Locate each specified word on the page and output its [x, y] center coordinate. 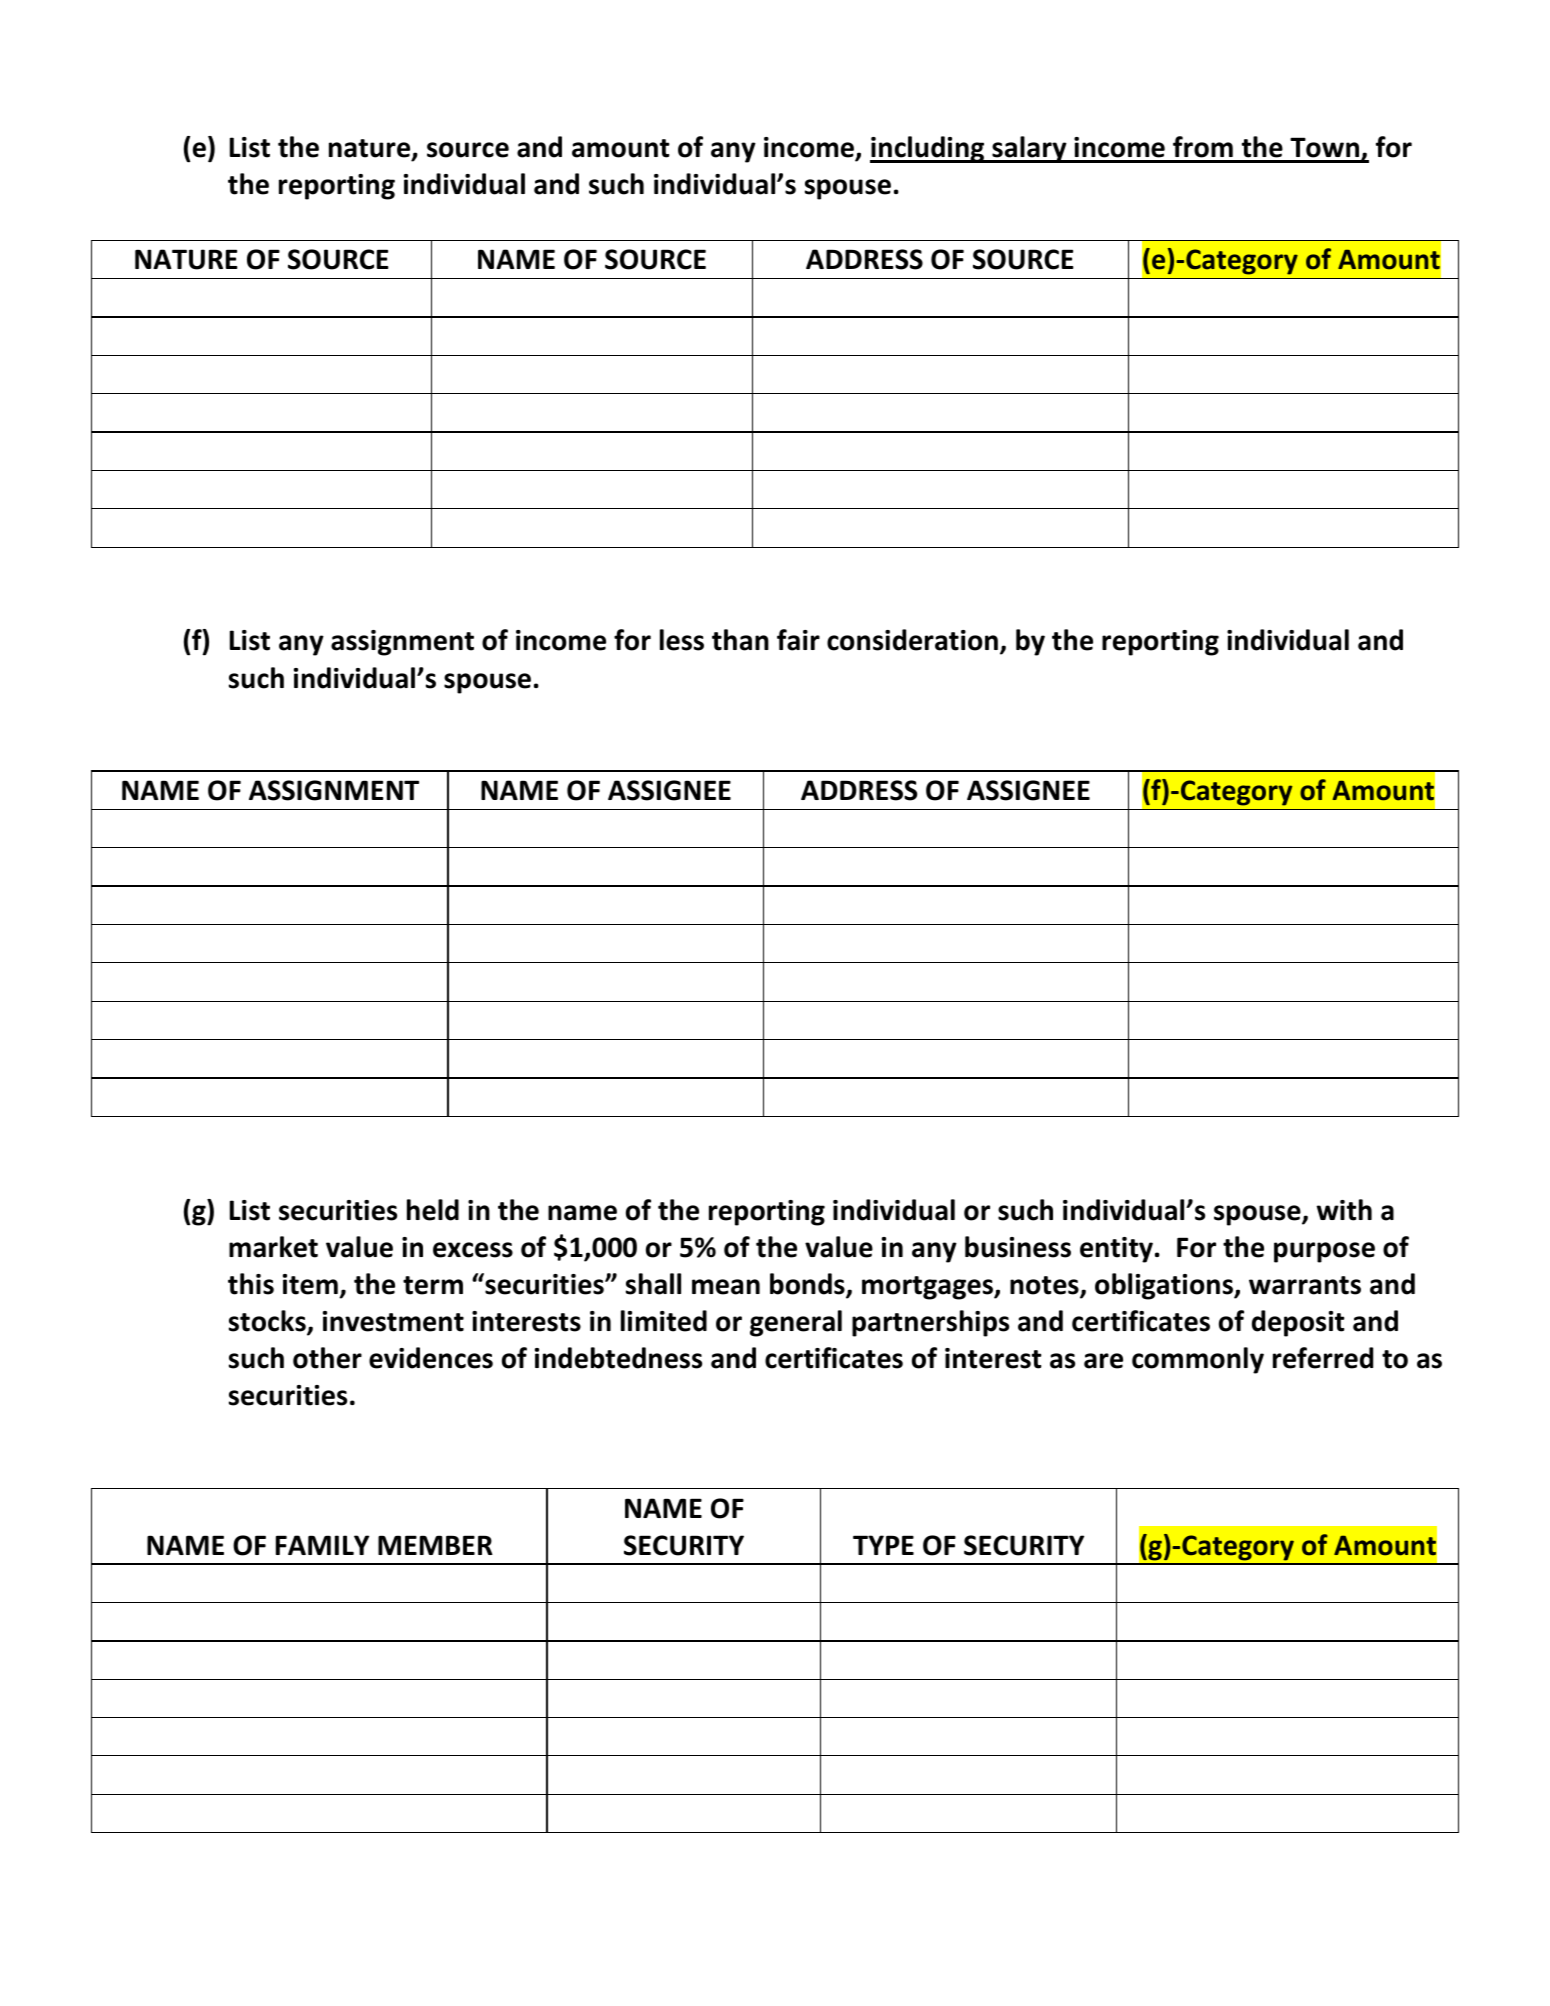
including [928, 149]
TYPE [883, 1545]
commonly [1198, 1360]
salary [1029, 149]
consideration [912, 640]
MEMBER [435, 1545]
